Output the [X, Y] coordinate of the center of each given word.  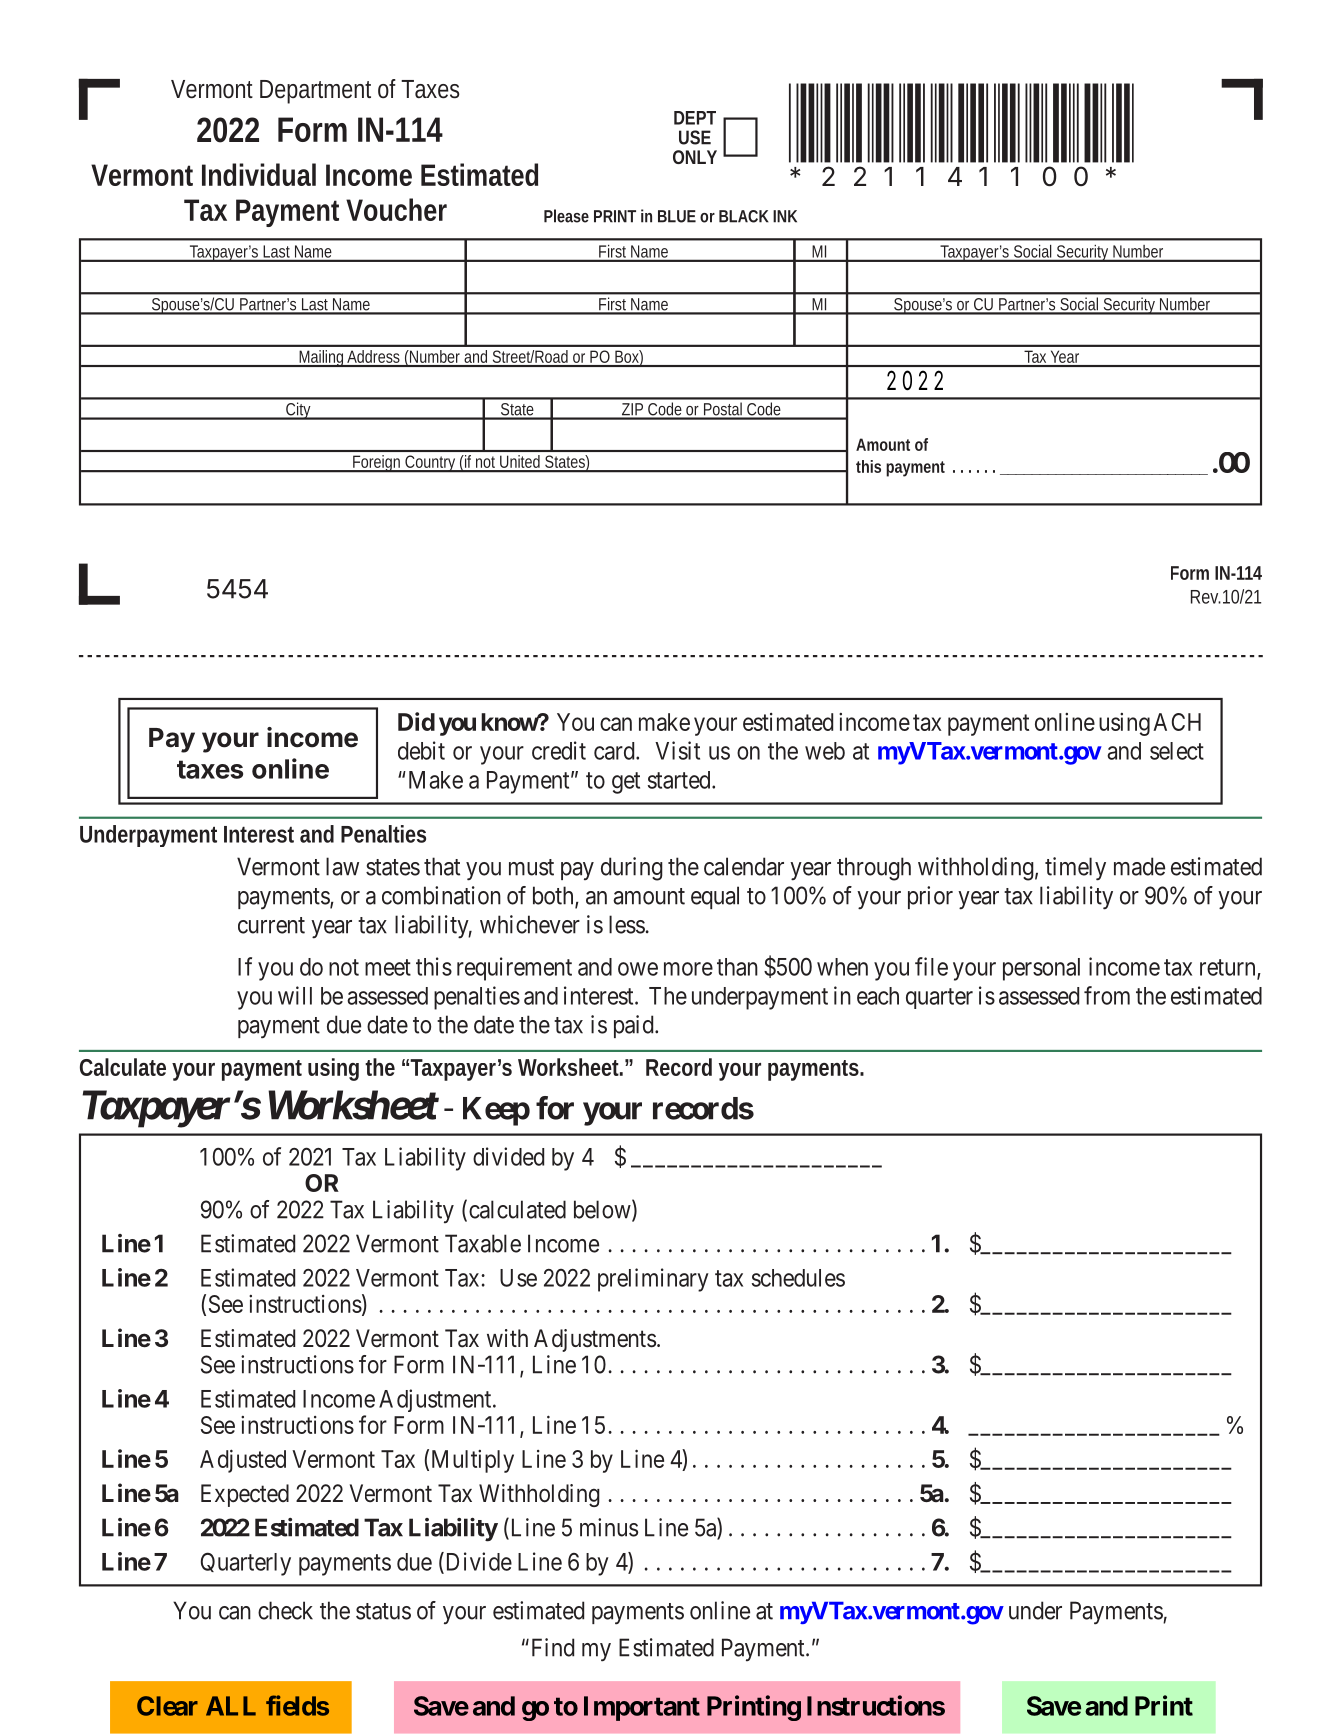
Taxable [483, 1243]
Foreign [377, 463]
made [1139, 866]
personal [1041, 969]
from [1107, 995]
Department [315, 92]
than [737, 967]
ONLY [695, 157]
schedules [798, 1278]
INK [785, 216]
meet [388, 967]
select [1177, 751]
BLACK [744, 216]
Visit [677, 750]
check [285, 1610]
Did [416, 721]
